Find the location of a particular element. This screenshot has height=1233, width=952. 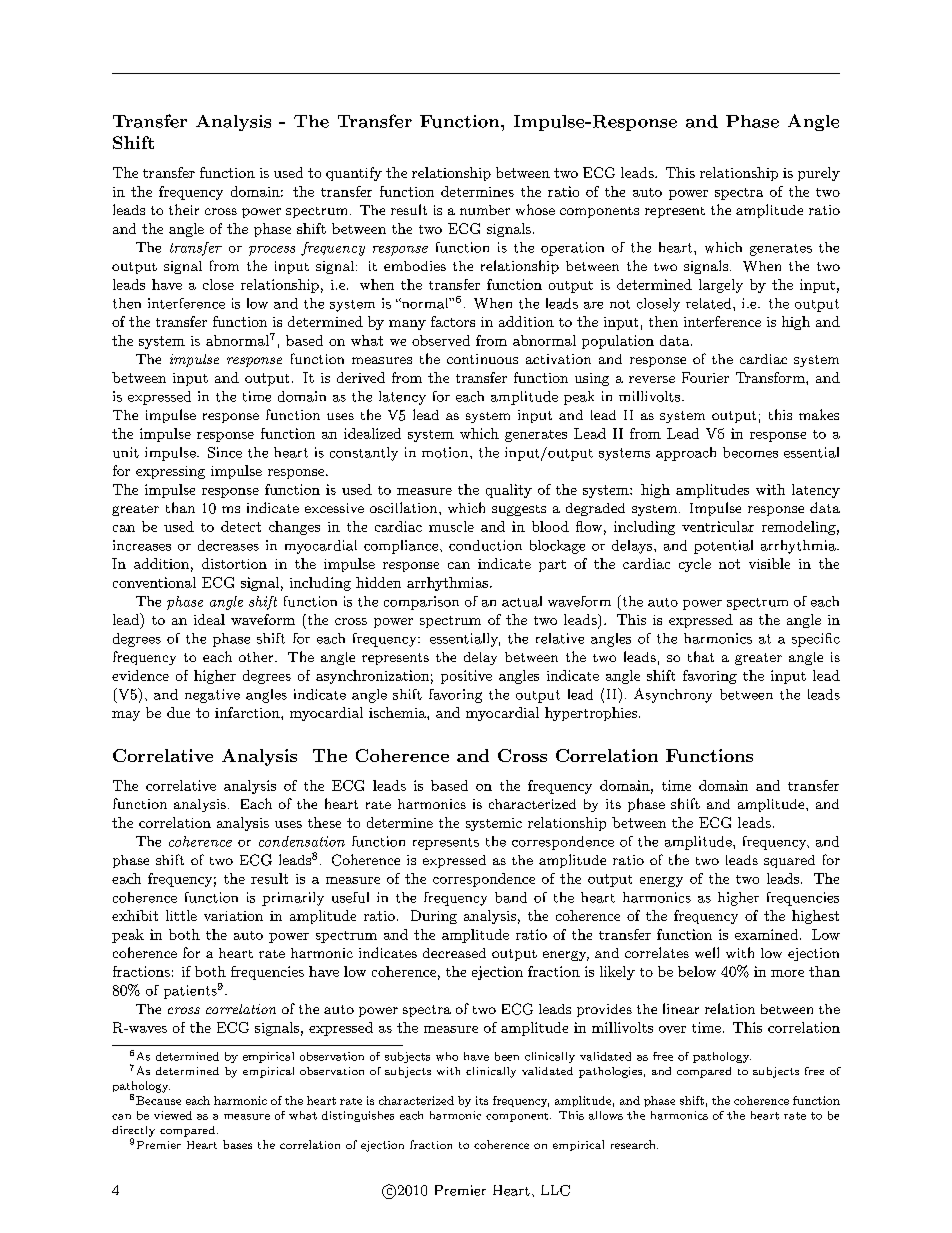

motion is located at coordinates (446, 452).
